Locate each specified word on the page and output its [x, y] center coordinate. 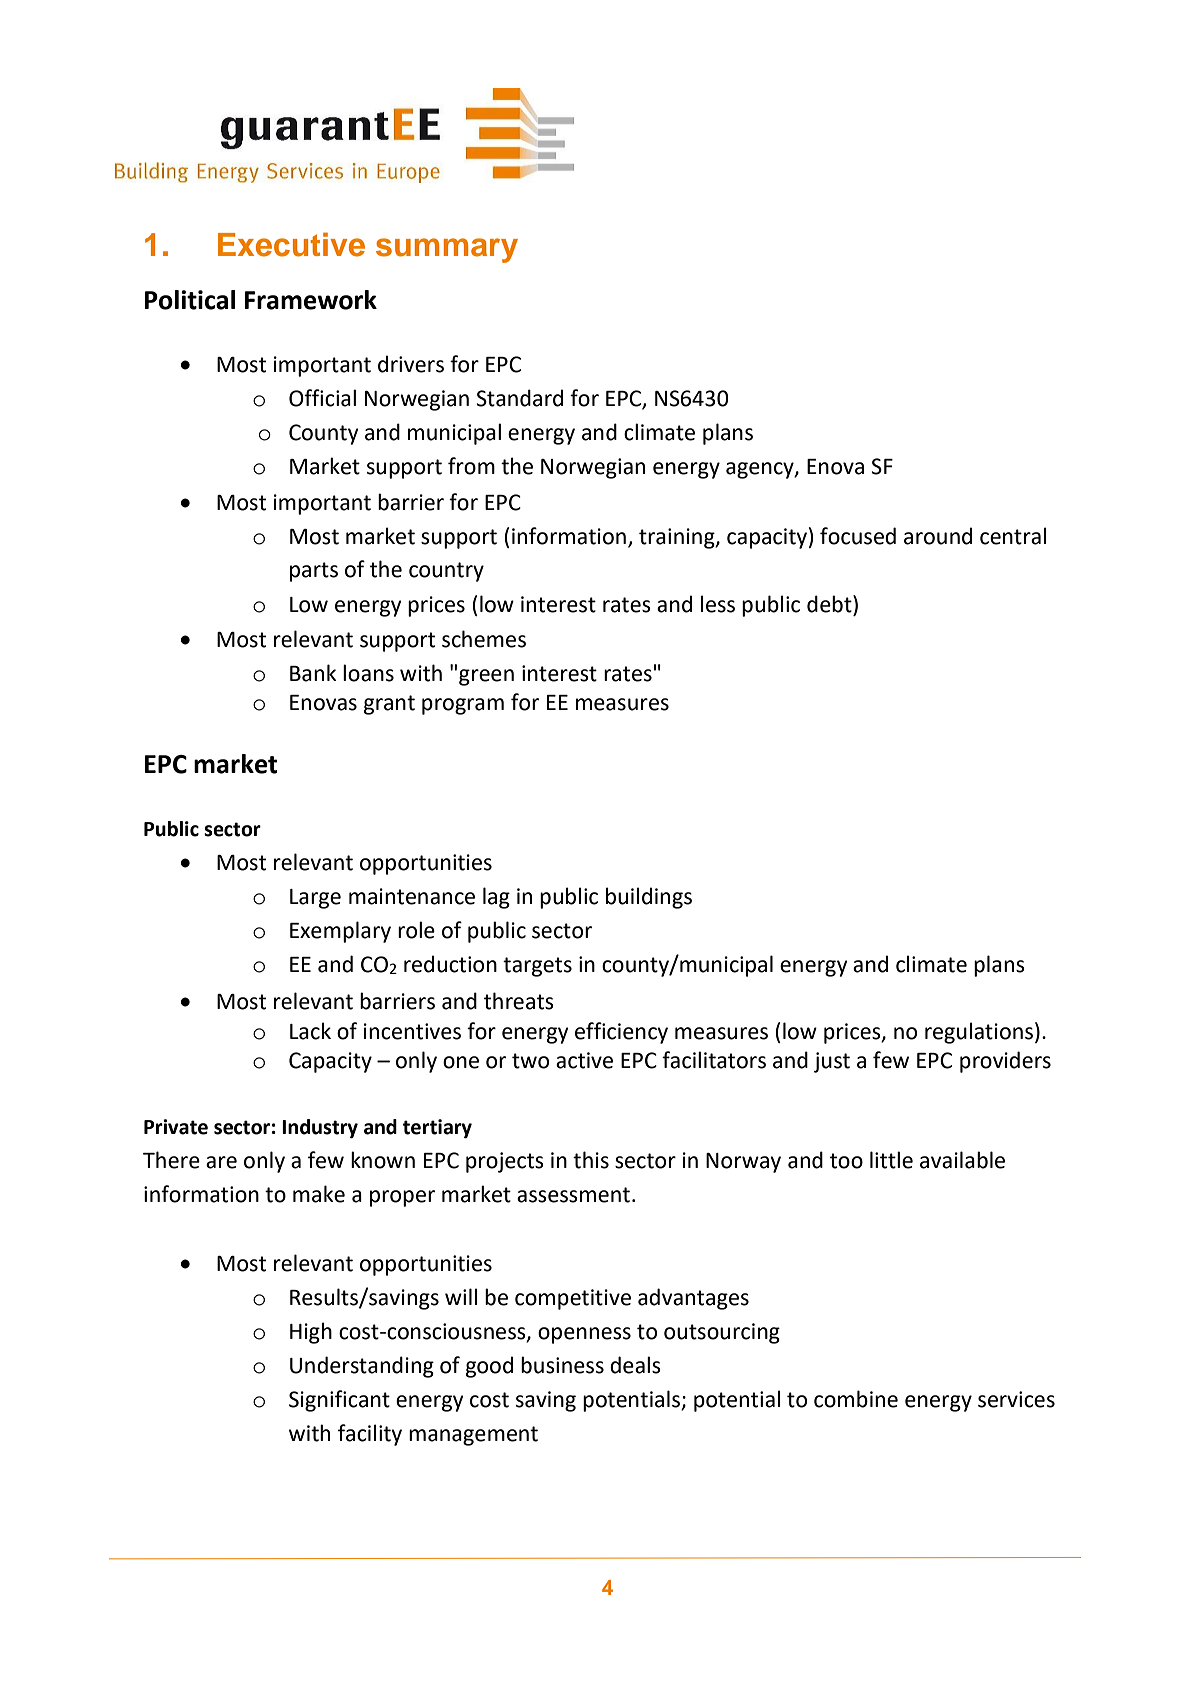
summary [447, 250]
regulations [979, 1033]
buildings [649, 898]
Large [315, 899]
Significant [339, 1401]
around [938, 536]
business [562, 1365]
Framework [311, 300]
